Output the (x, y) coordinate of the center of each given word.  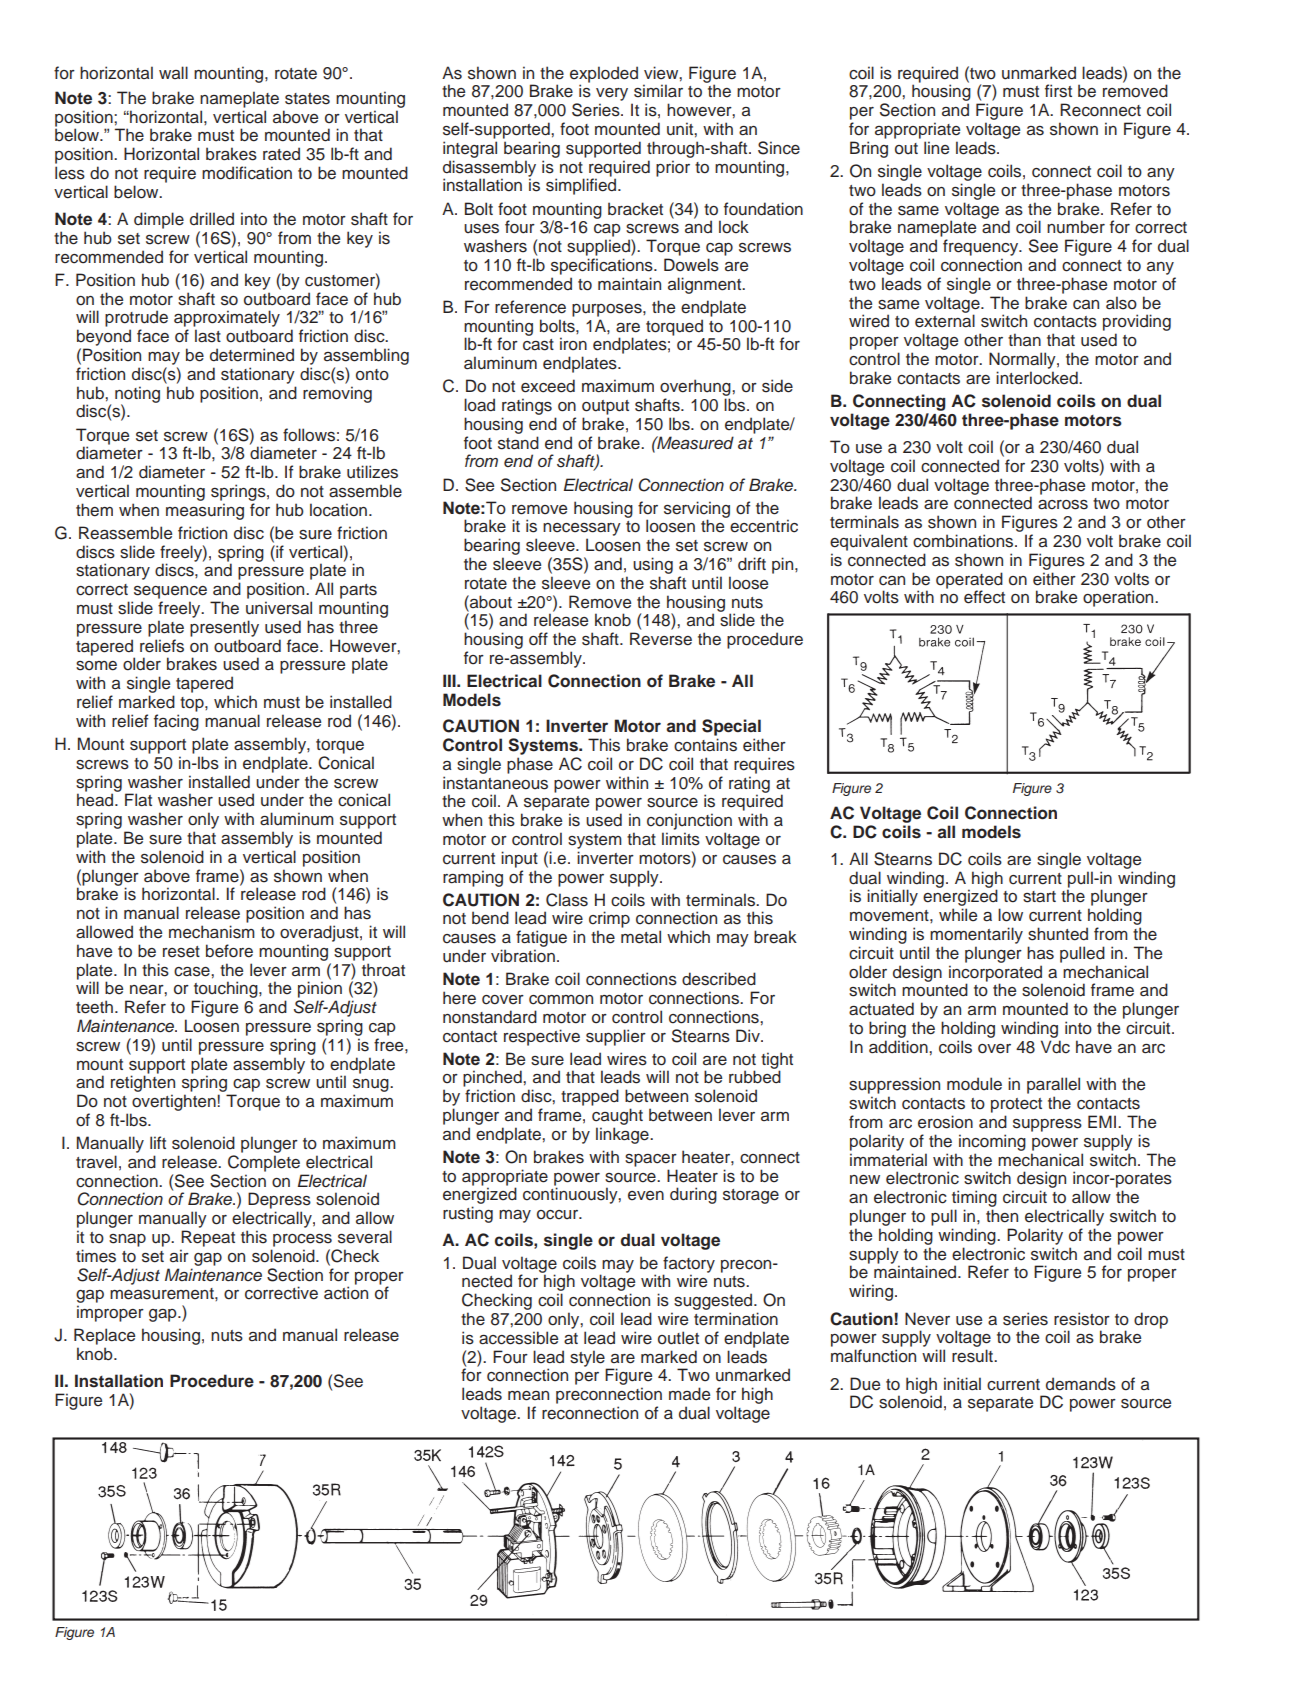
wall (173, 72)
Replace (104, 1336)
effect (984, 597)
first (1058, 91)
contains (705, 745)
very (612, 96)
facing (176, 722)
